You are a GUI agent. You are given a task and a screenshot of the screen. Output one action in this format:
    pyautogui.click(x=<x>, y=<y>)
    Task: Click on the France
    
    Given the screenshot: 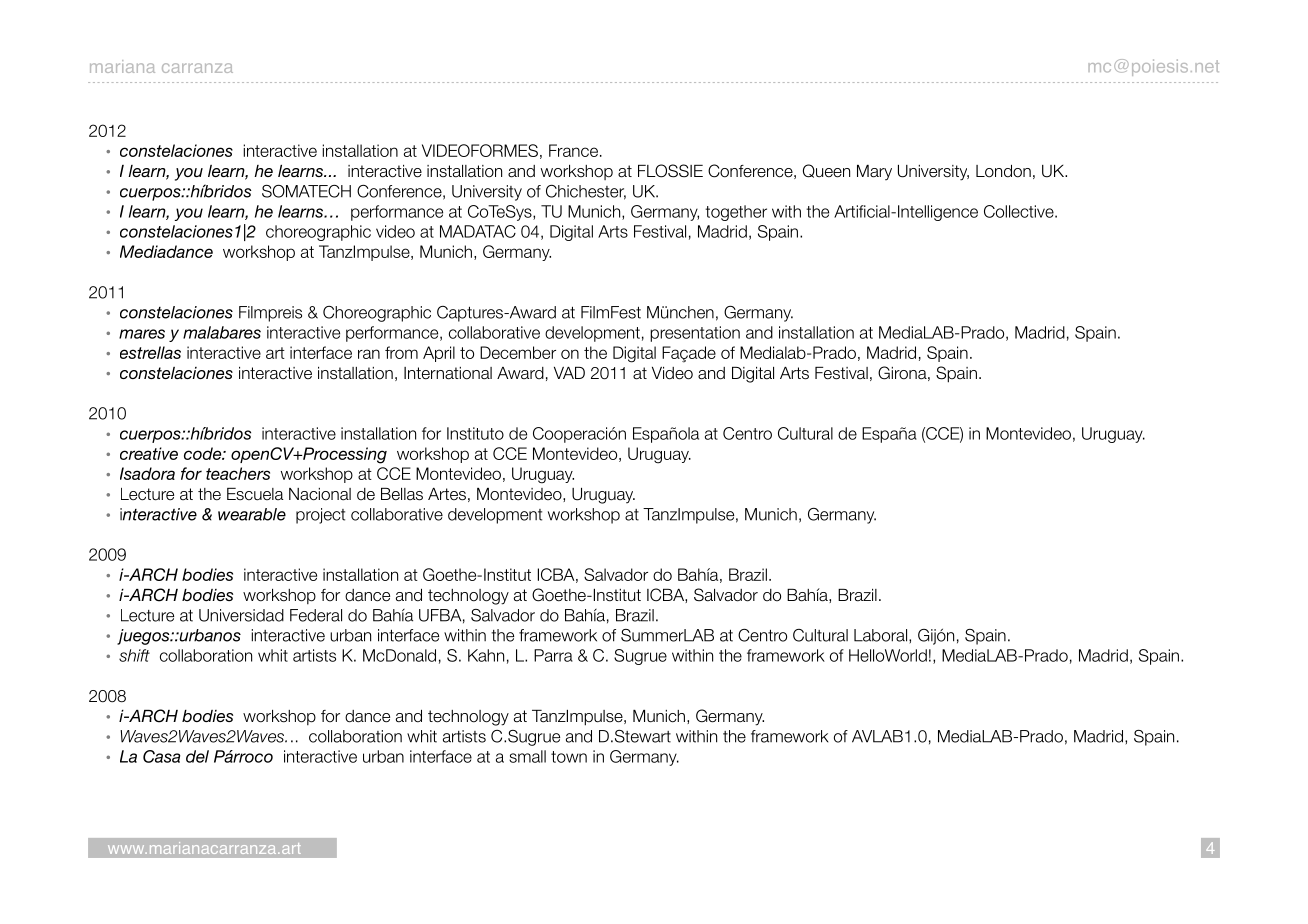 What is the action you would take?
    pyautogui.click(x=573, y=150)
